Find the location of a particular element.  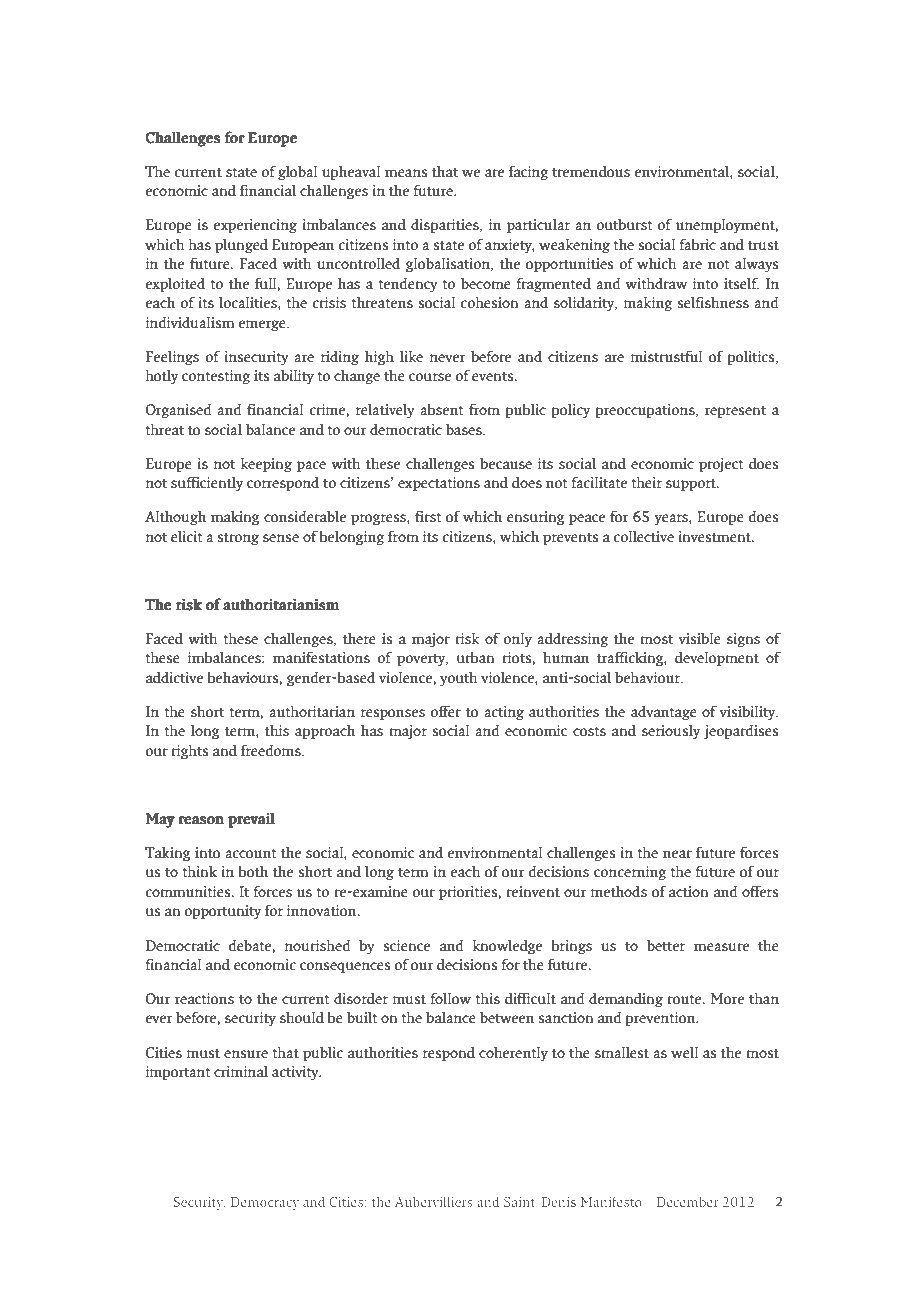

advantage is located at coordinates (664, 713).
